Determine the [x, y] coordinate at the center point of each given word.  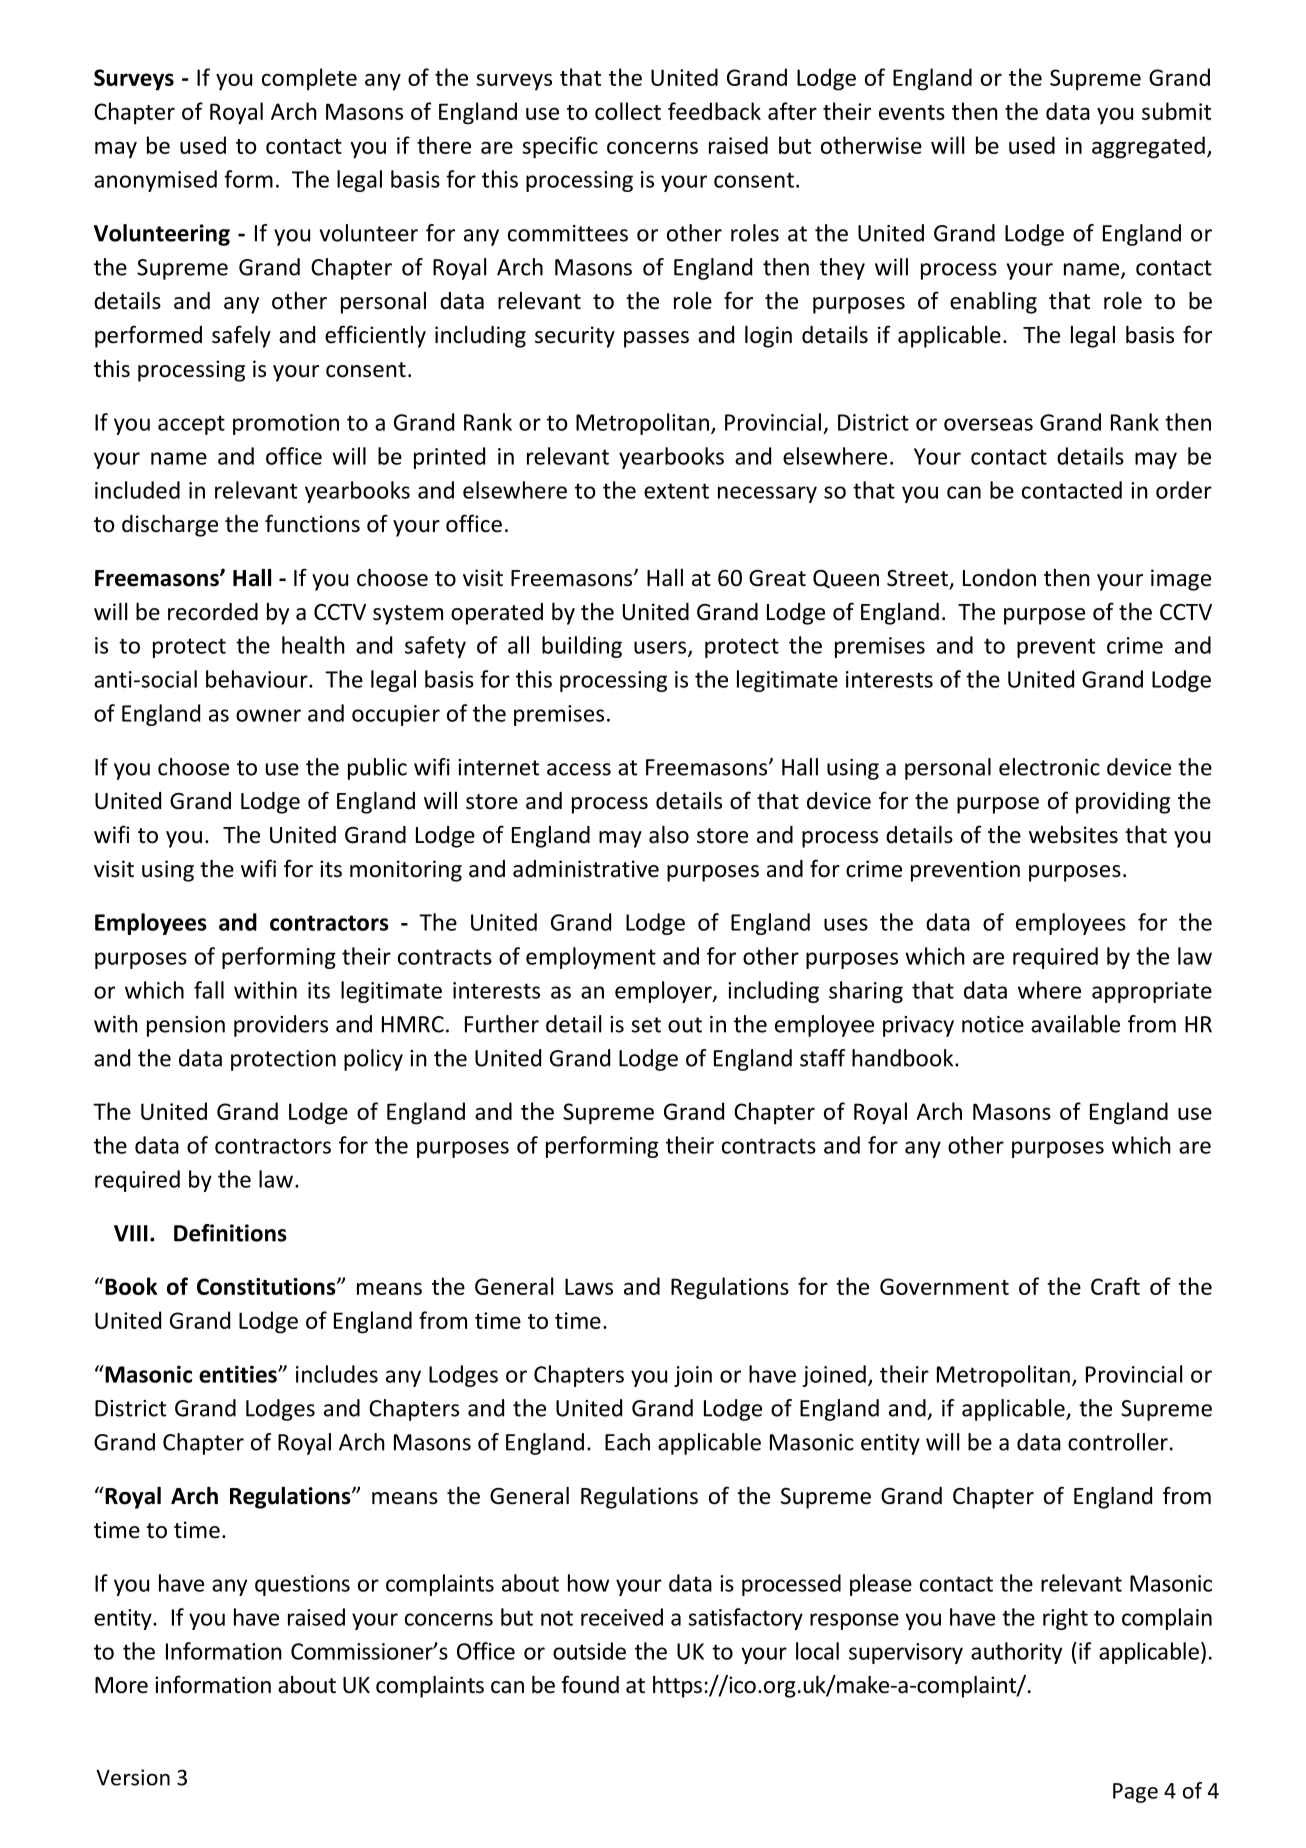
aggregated [1148, 147]
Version [133, 1777]
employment [591, 958]
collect [628, 111]
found [590, 1684]
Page [1135, 1793]
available [1075, 1024]
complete [309, 79]
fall [209, 990]
